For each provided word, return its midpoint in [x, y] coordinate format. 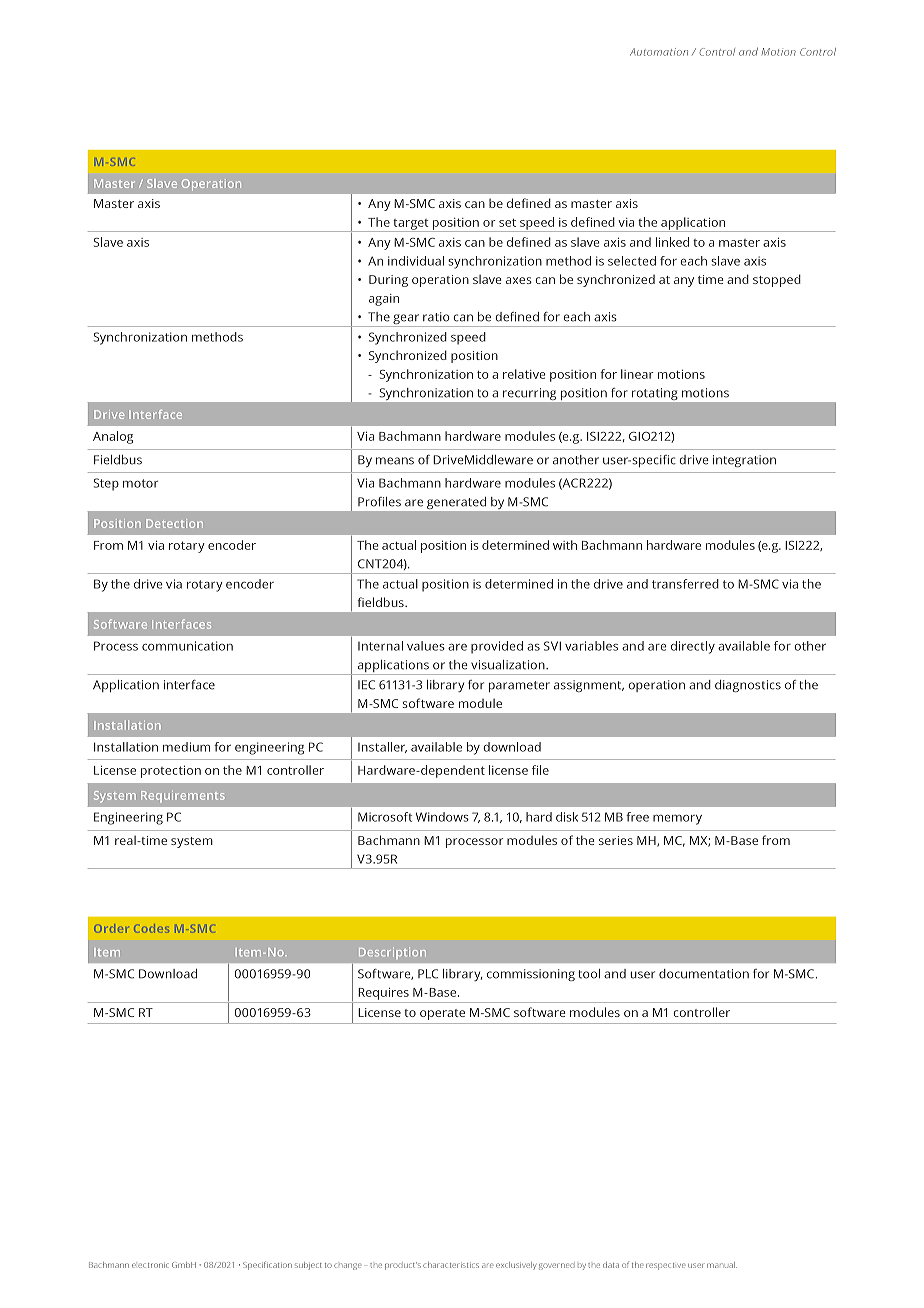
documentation [704, 974]
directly [693, 647]
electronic [150, 1265]
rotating [654, 394]
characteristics [451, 1265]
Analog [113, 437]
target [411, 225]
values [426, 646]
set [507, 223]
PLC [428, 974]
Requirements [183, 796]
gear [406, 320]
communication [187, 646]
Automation [659, 52]
